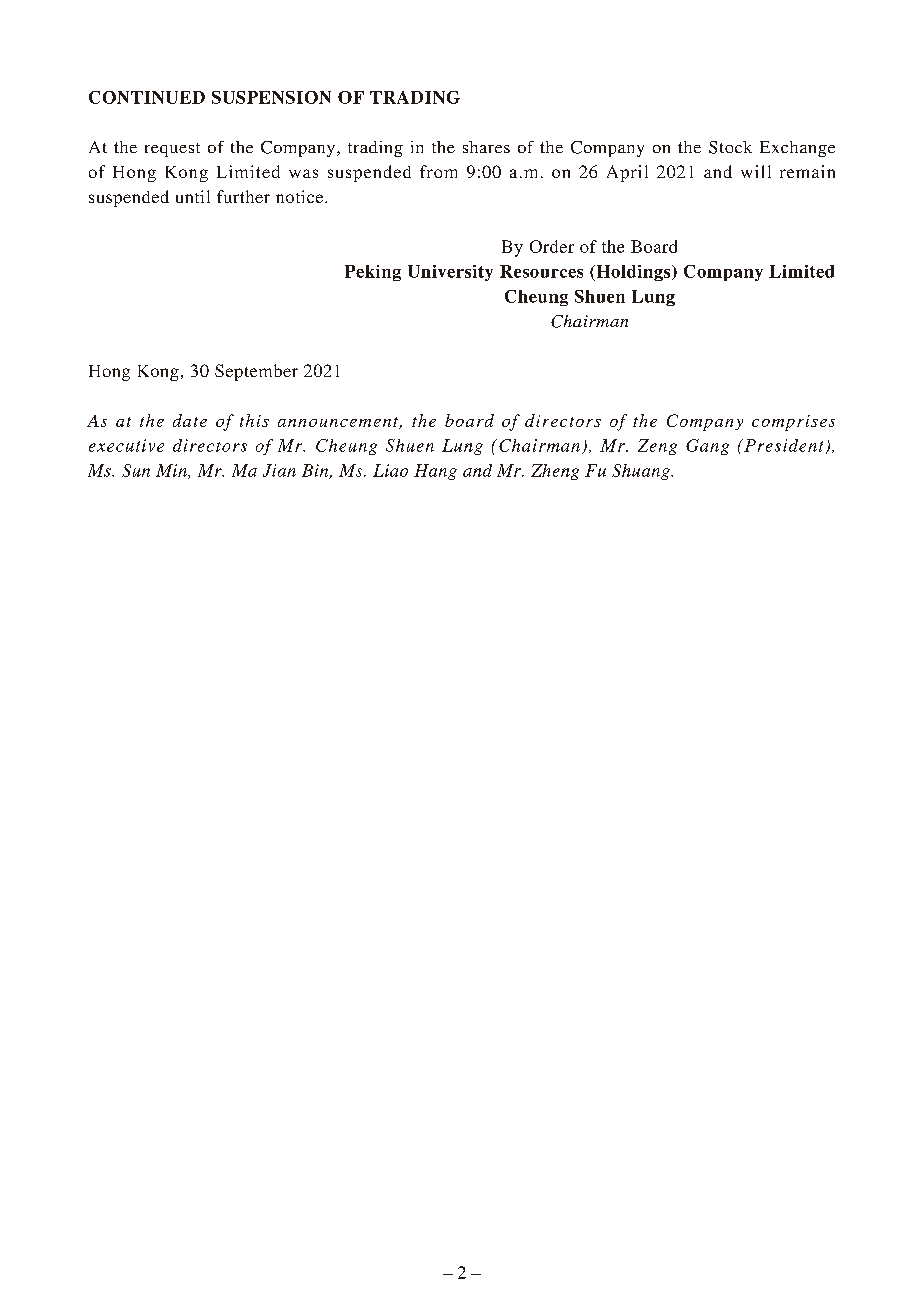 The height and width of the screenshot is (1308, 924). Describe the element at coordinates (486, 147) in the screenshot. I see `shares` at that location.
